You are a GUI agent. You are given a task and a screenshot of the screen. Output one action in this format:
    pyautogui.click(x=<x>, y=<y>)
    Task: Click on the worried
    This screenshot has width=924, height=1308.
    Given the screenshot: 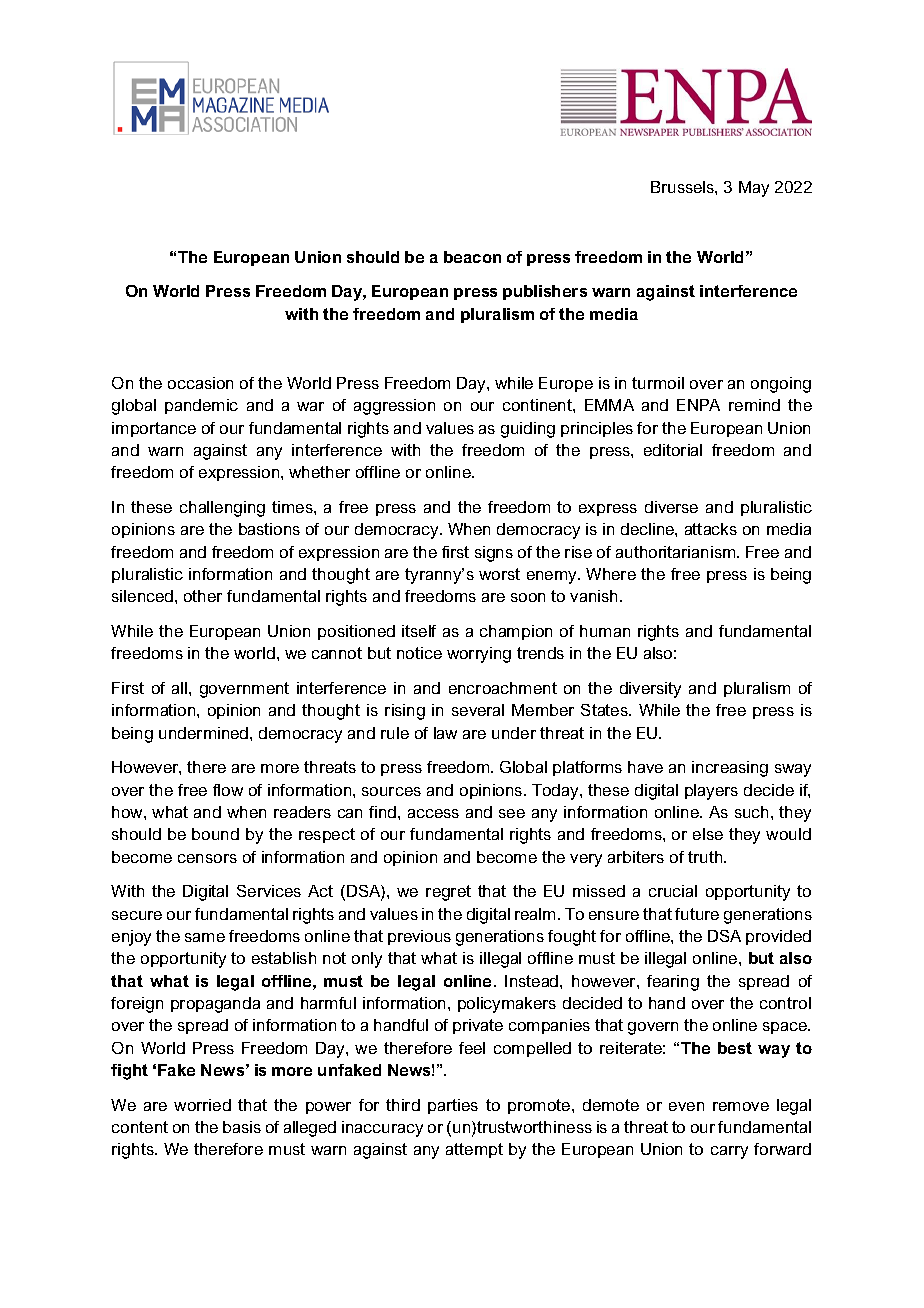 What is the action you would take?
    pyautogui.click(x=202, y=1105)
